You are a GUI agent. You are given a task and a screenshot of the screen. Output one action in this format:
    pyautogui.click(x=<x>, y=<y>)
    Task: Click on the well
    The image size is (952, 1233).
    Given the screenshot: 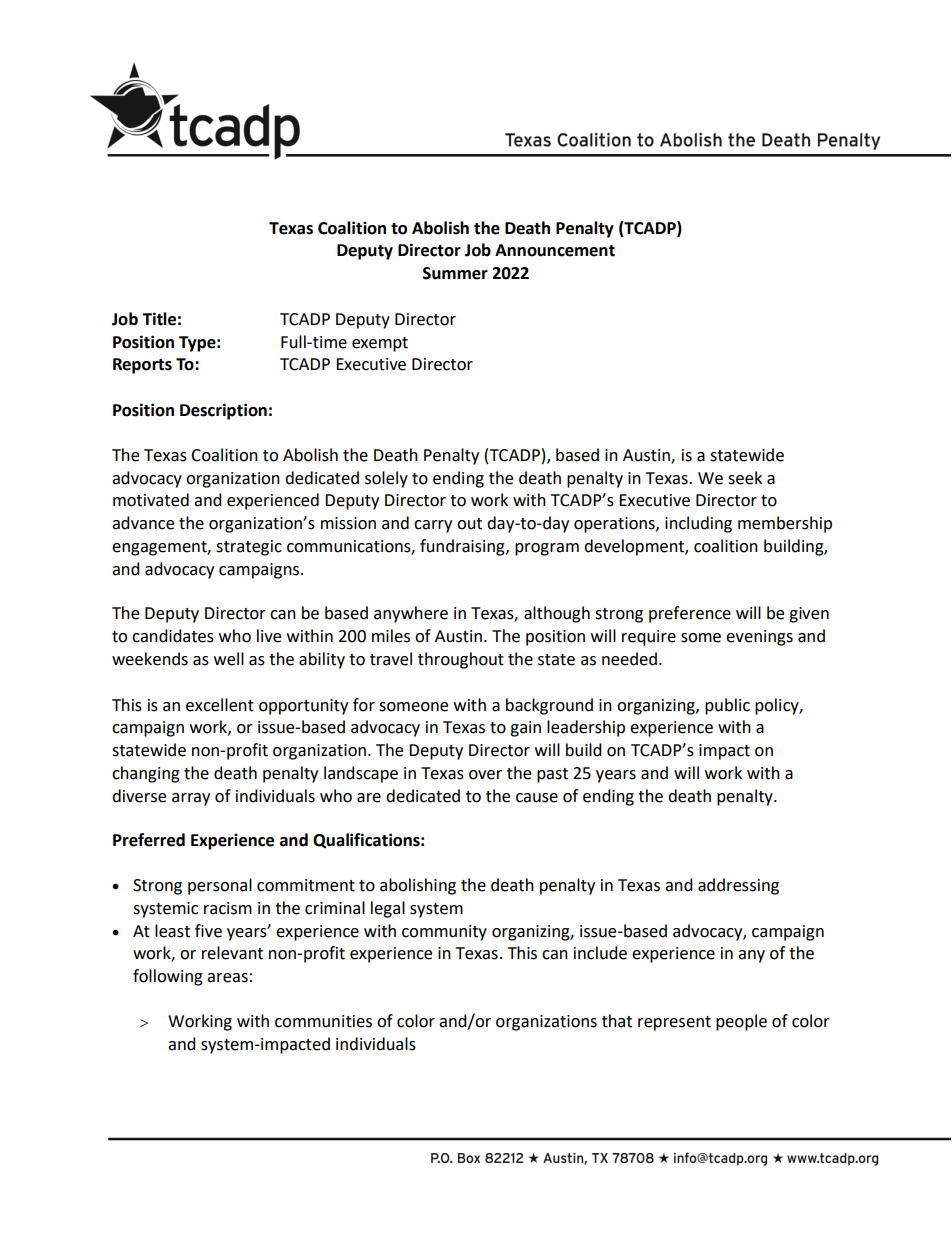 What is the action you would take?
    pyautogui.click(x=229, y=659)
